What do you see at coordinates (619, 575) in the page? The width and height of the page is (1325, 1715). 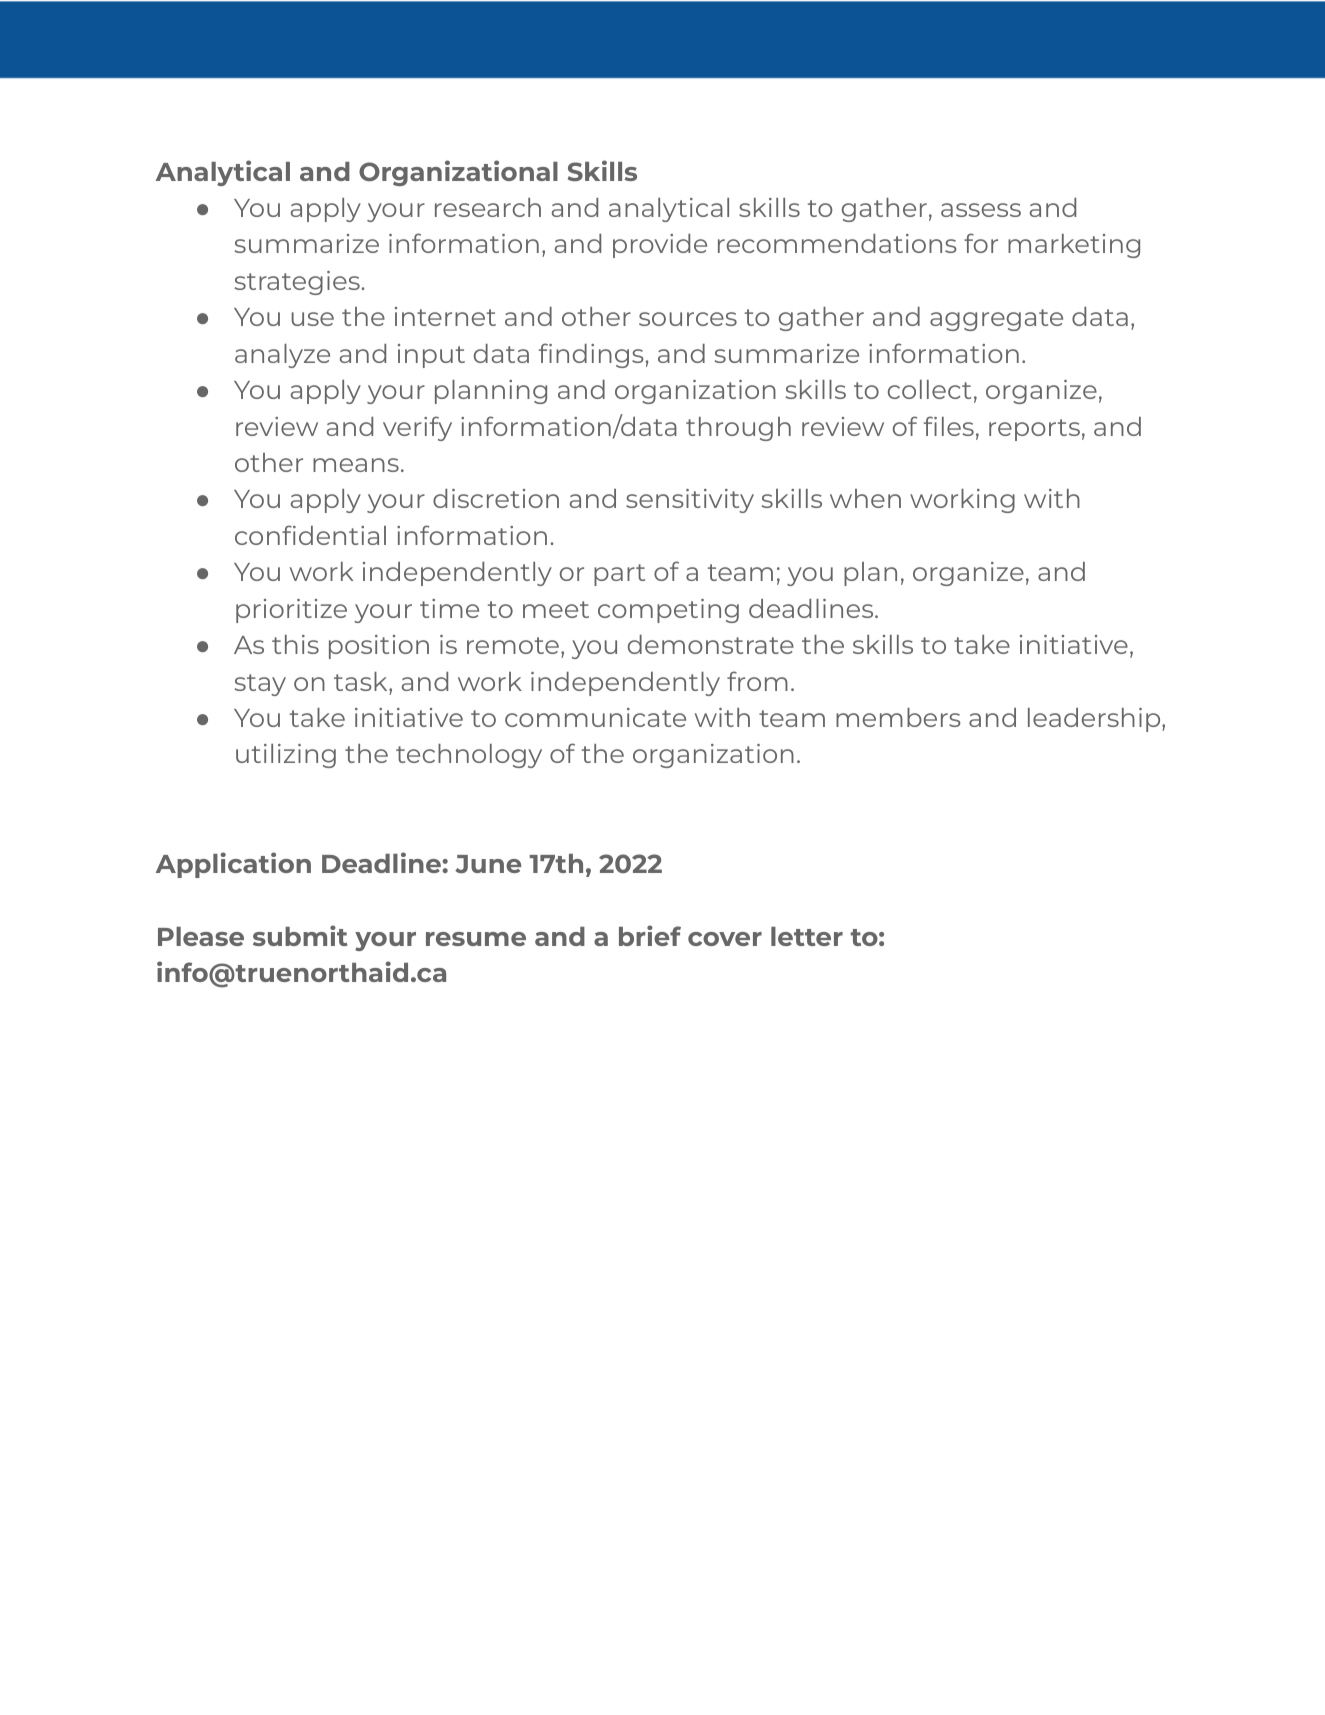 I see `part` at bounding box center [619, 575].
